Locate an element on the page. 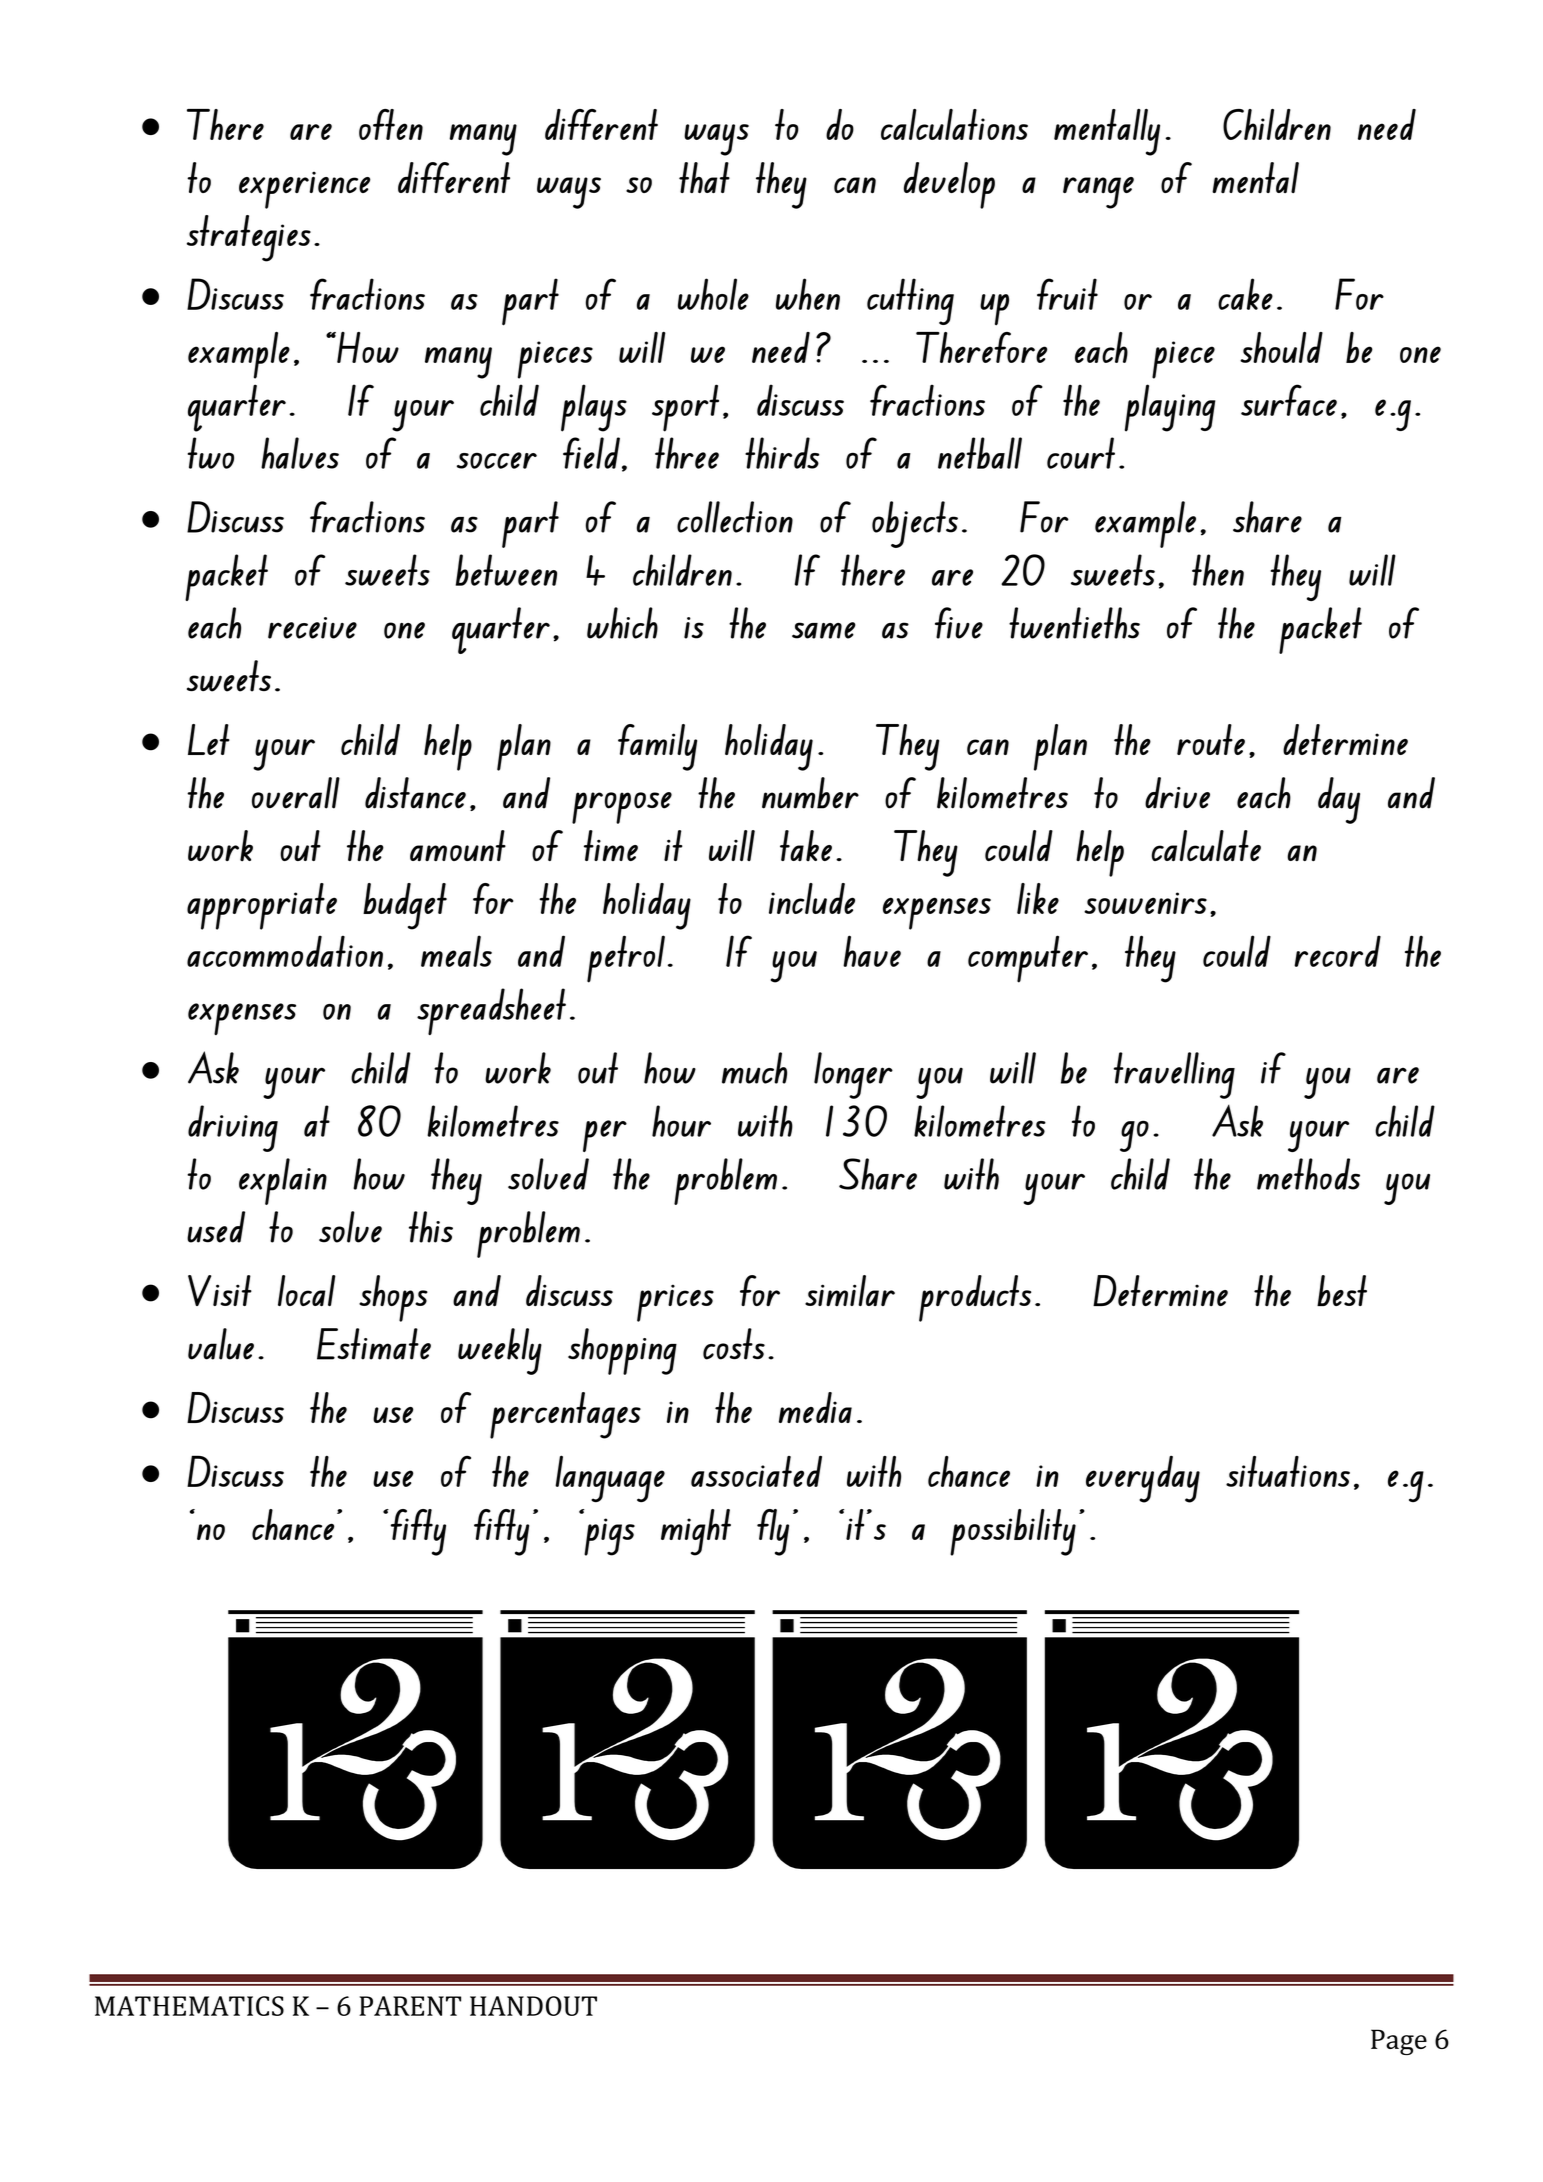  experience is located at coordinates (304, 190).
